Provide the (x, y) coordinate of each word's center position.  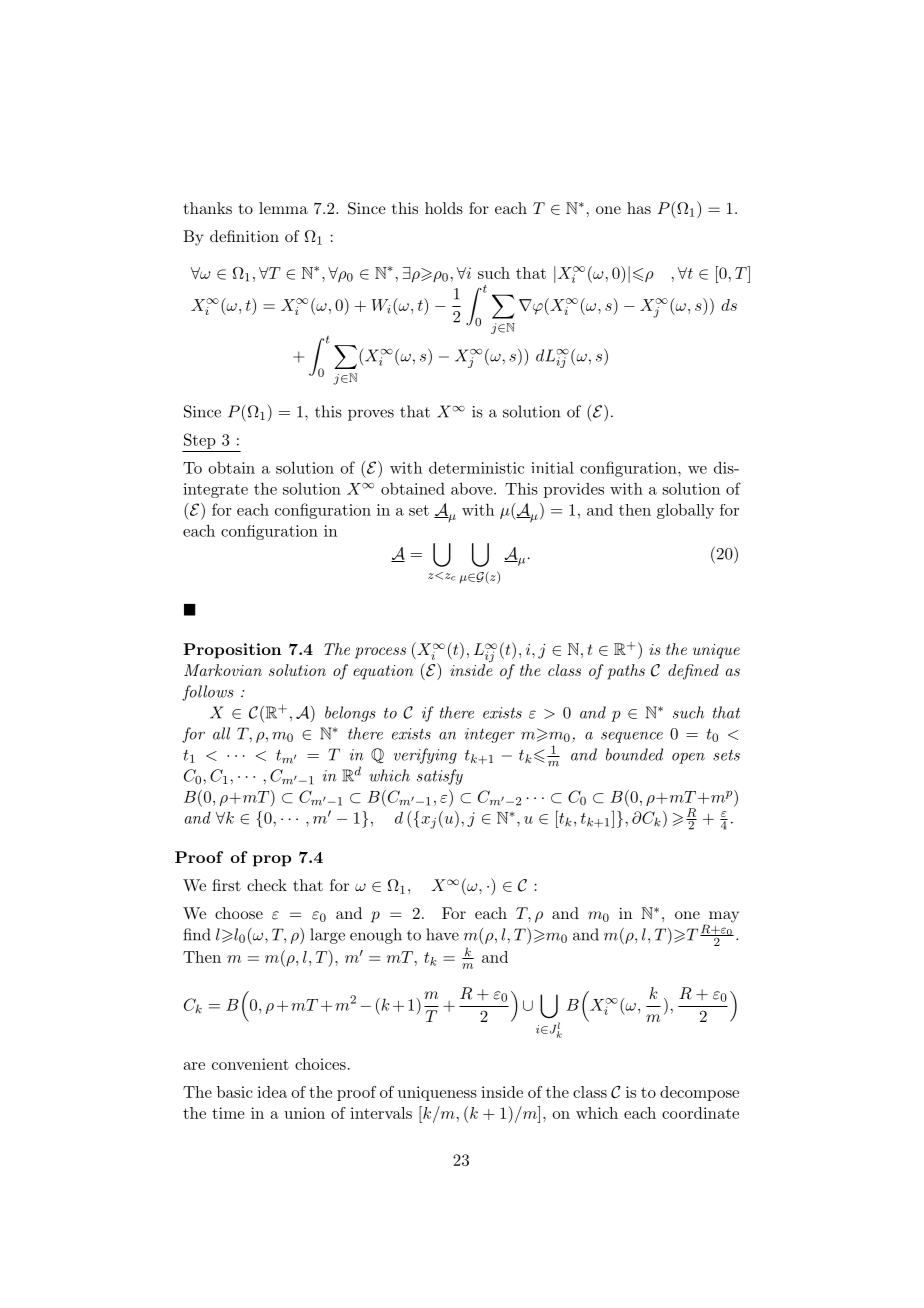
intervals (381, 1113)
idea (272, 1092)
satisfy (440, 777)
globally (685, 511)
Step (200, 441)
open (688, 758)
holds (444, 208)
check (267, 885)
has (639, 208)
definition (244, 236)
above (473, 488)
